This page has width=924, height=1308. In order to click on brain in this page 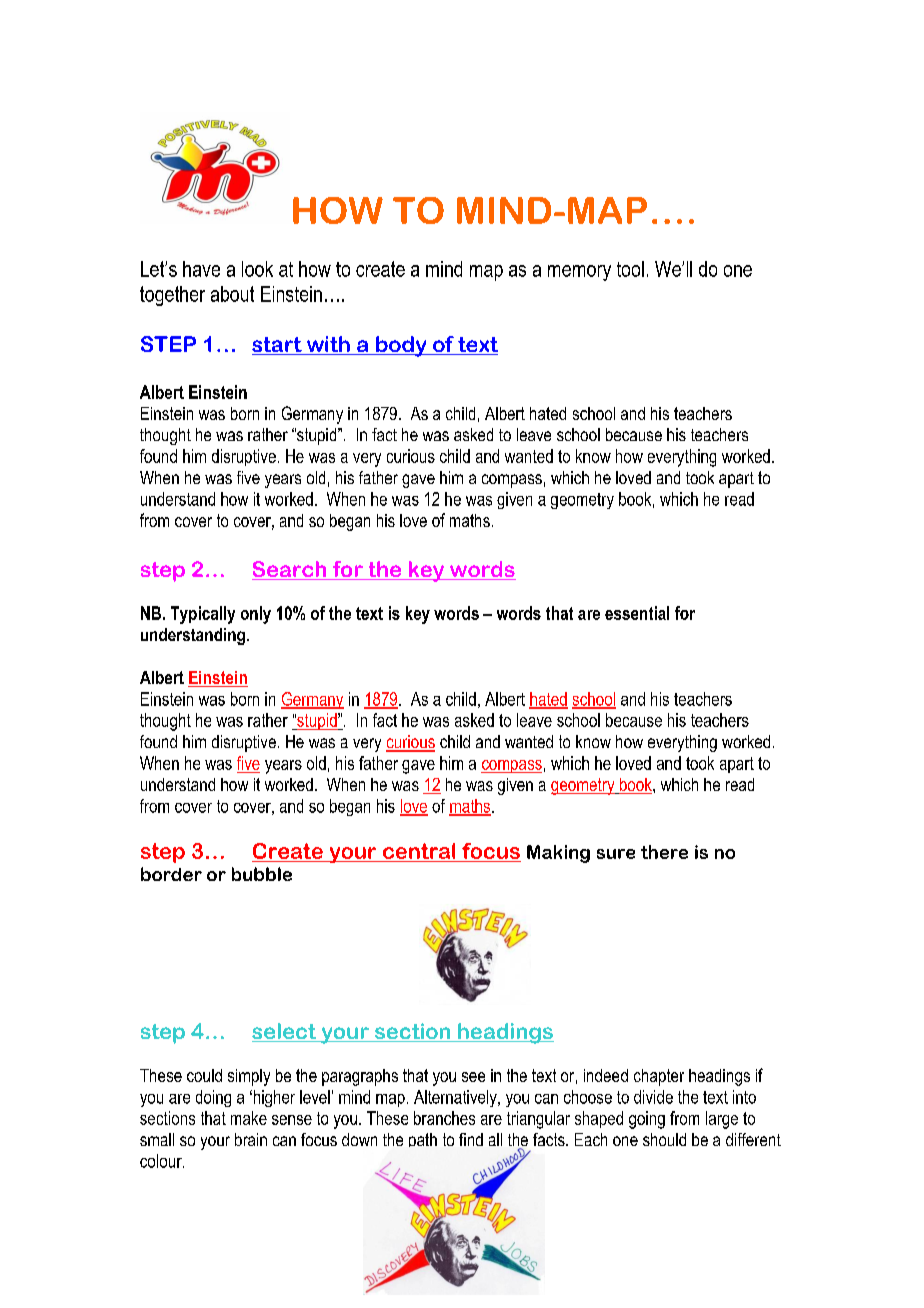, I will do `click(251, 1139)`.
